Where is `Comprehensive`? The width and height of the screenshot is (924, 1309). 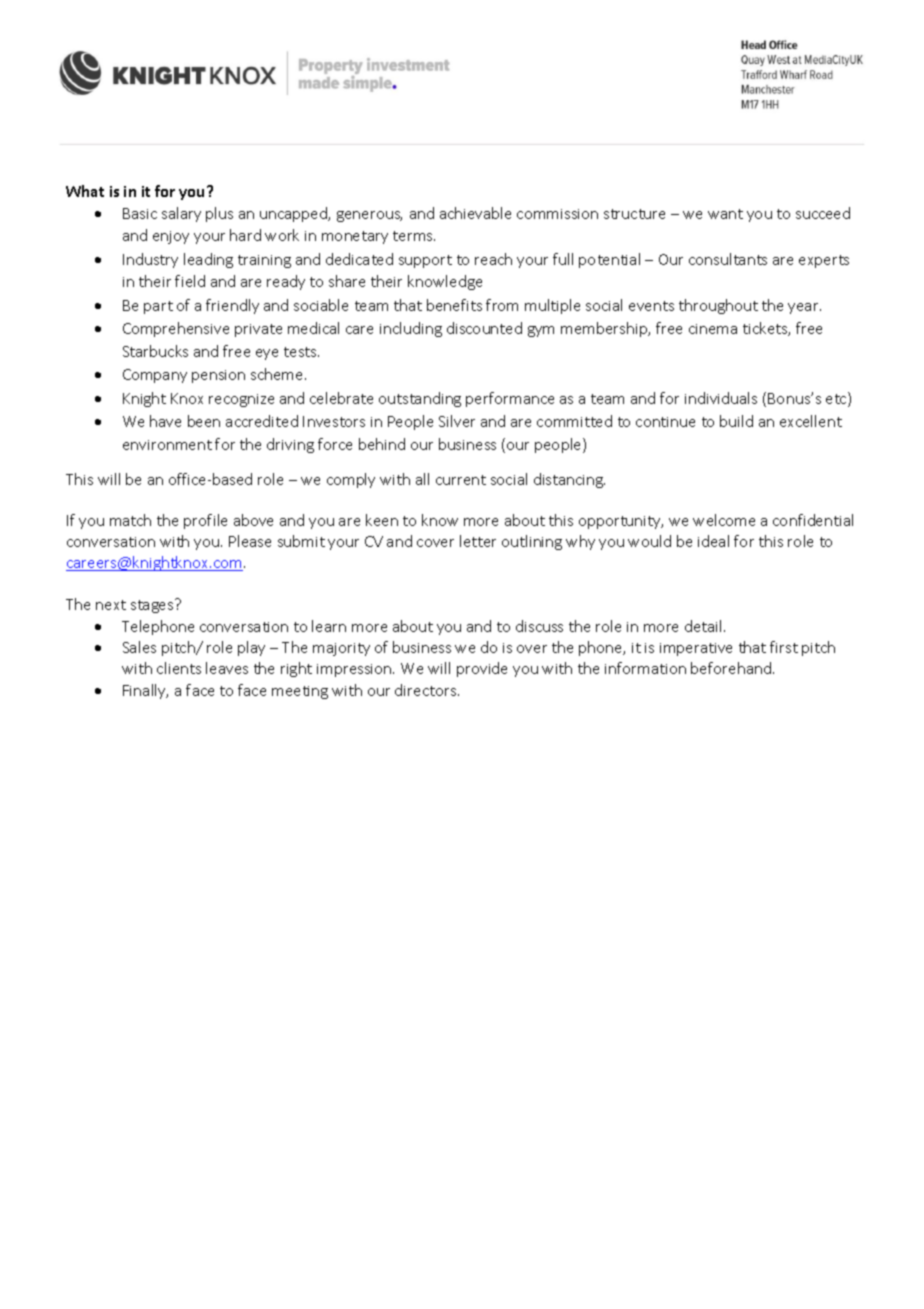
Comprehensive is located at coordinates (176, 329).
